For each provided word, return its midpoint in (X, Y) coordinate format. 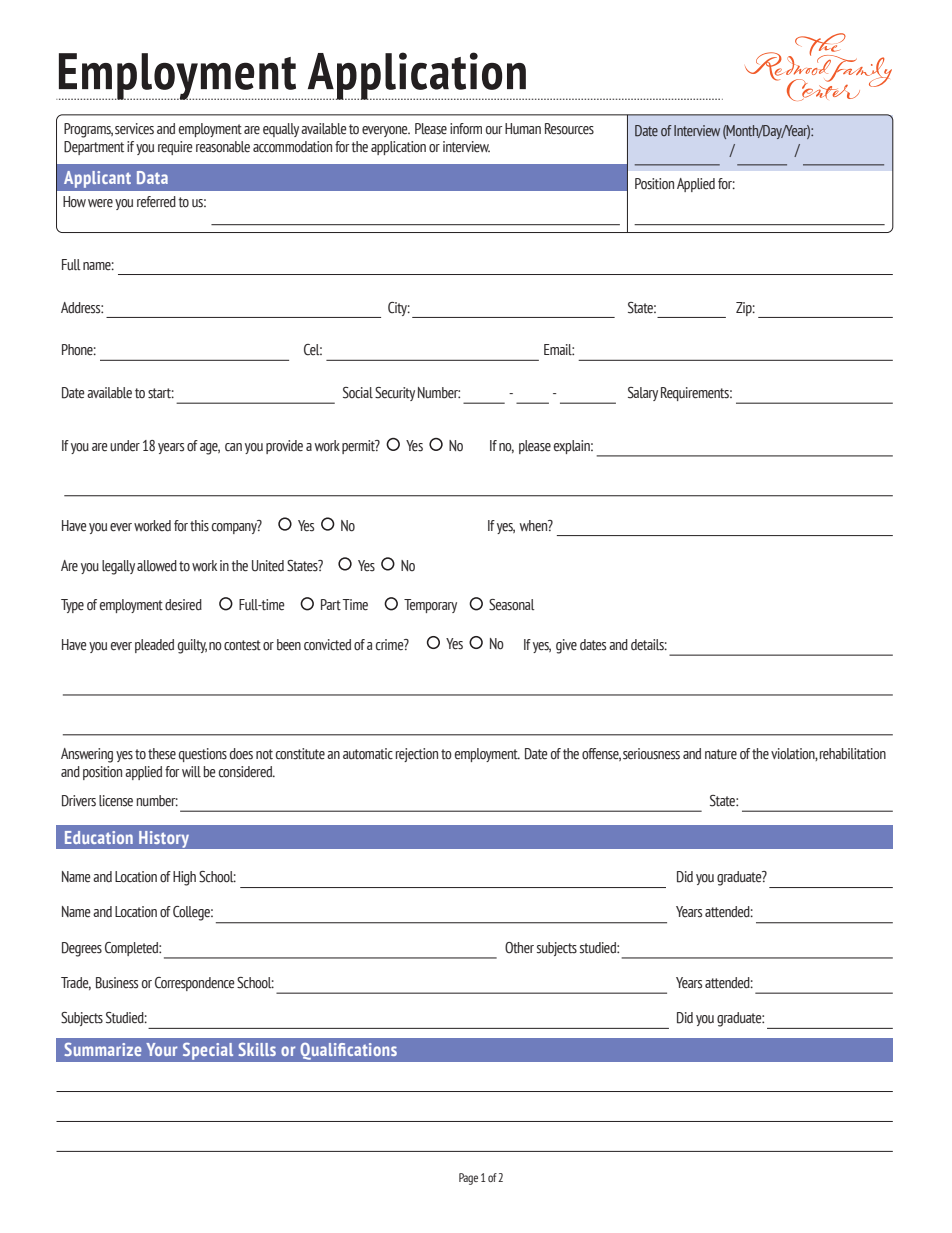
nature (721, 754)
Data (152, 177)
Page (468, 1179)
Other (519, 948)
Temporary (430, 606)
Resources (569, 129)
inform (466, 128)
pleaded (154, 646)
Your (161, 1049)
